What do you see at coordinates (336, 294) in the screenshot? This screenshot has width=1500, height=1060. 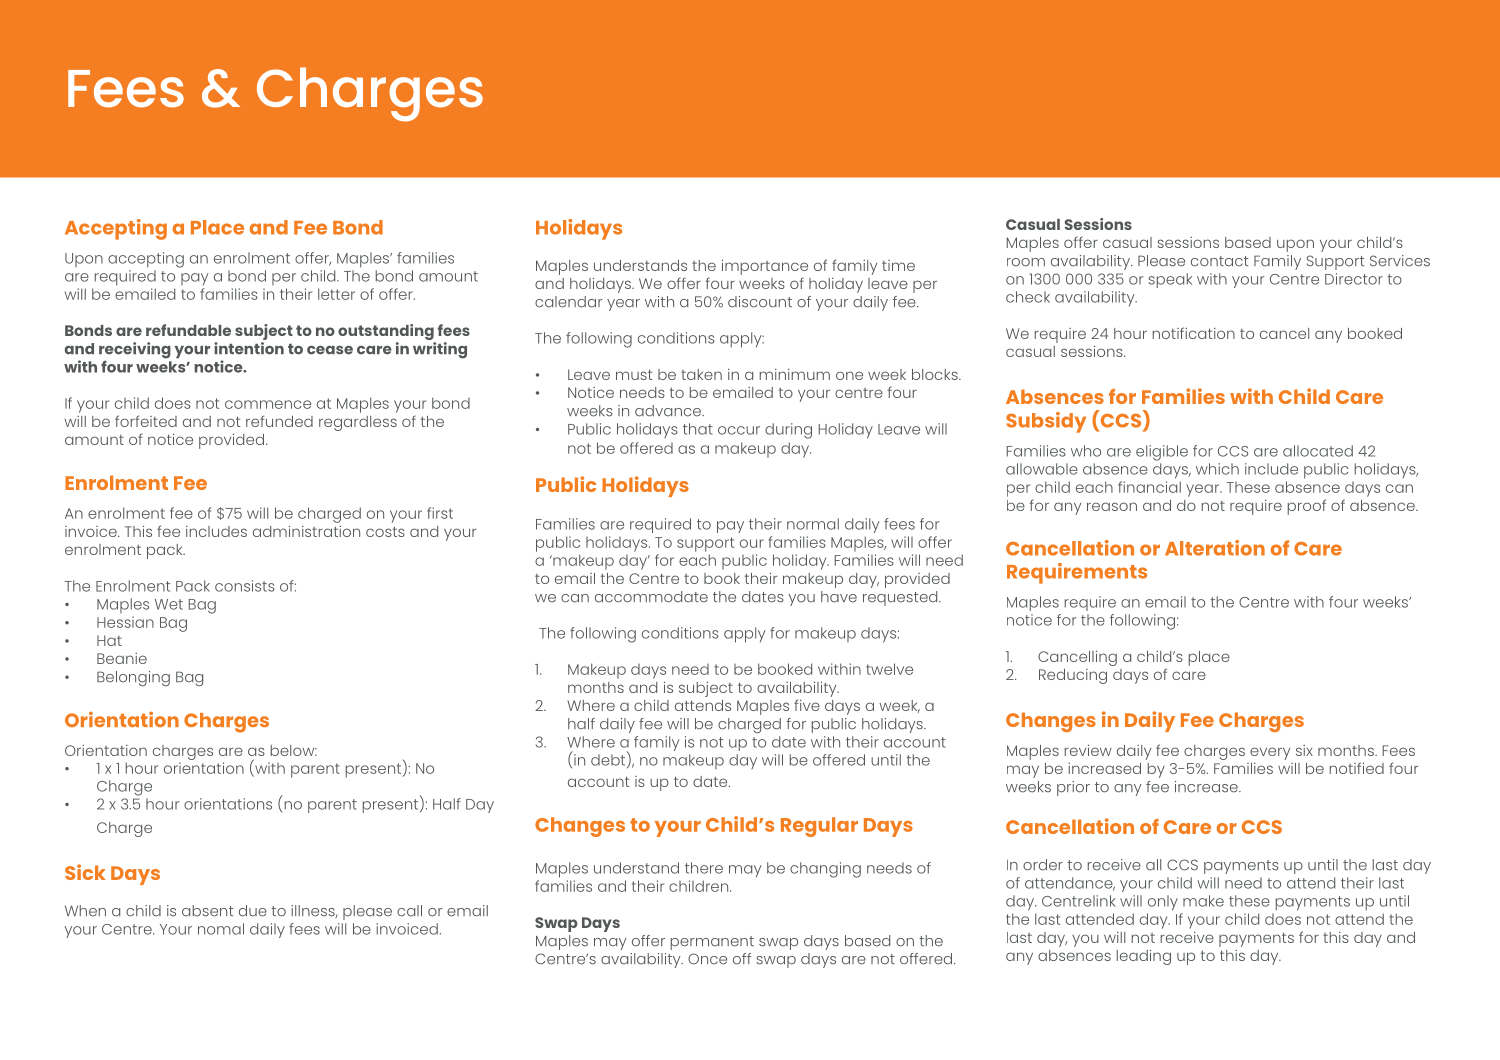 I see `letter` at bounding box center [336, 294].
